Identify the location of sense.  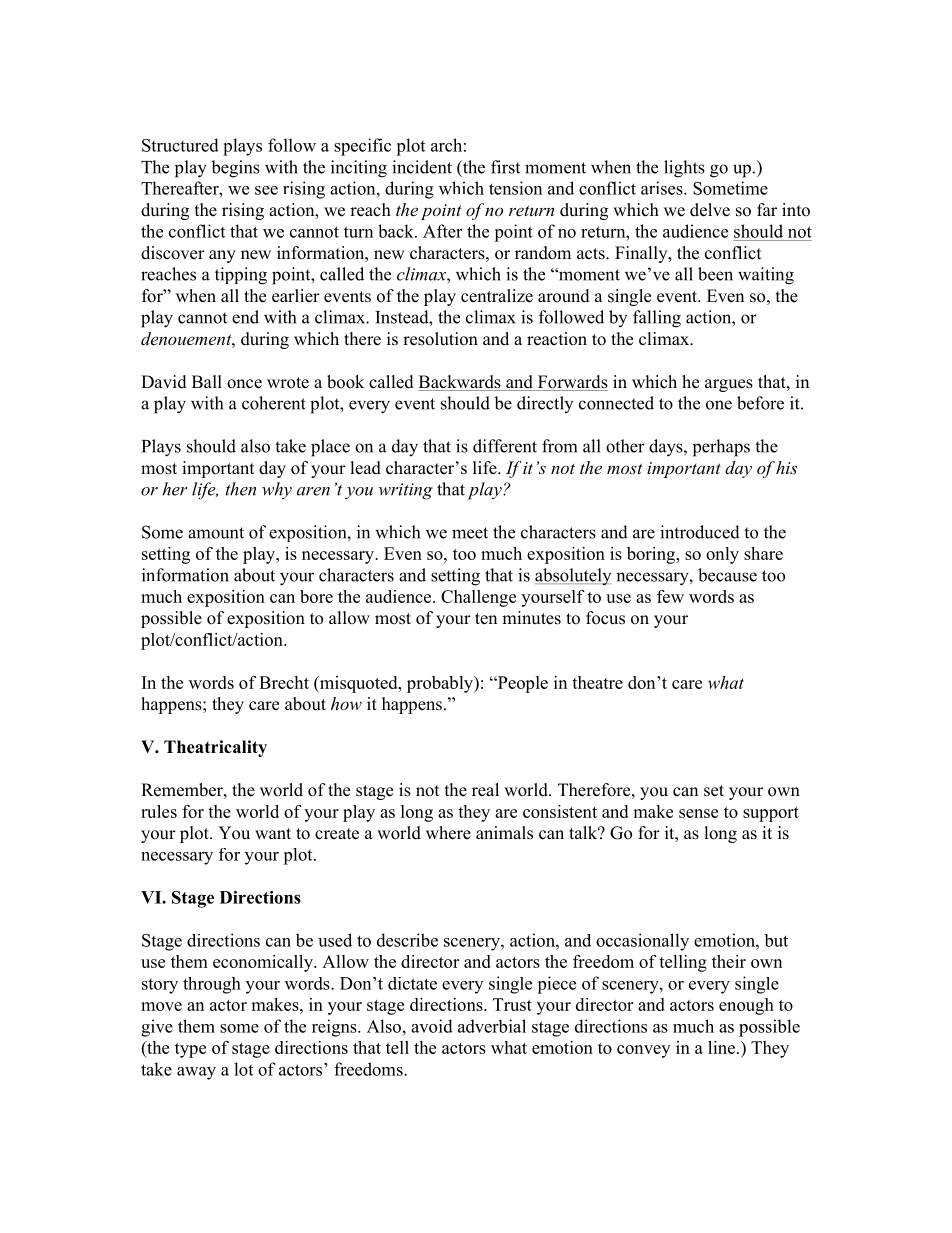
(698, 813).
